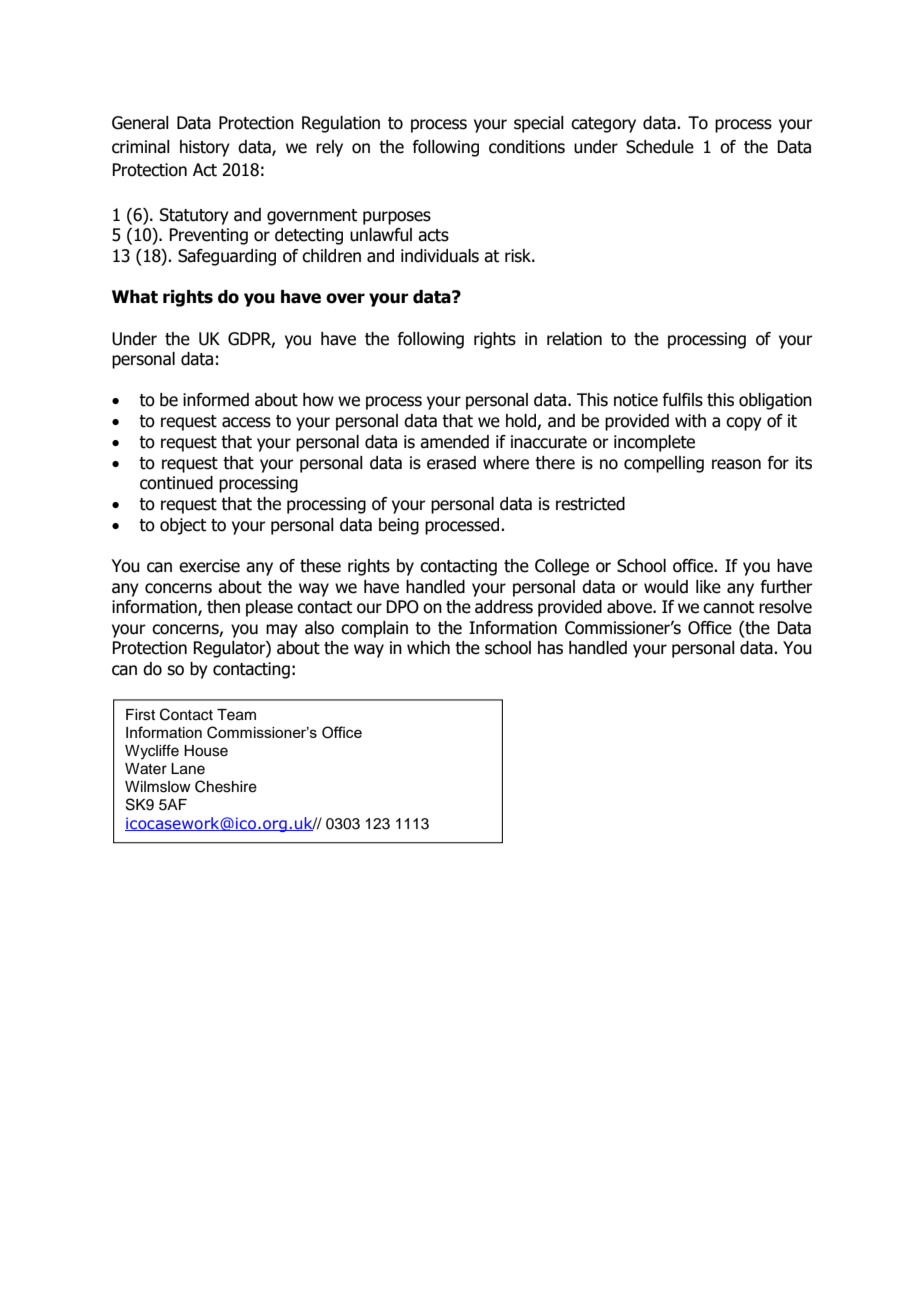 This page has width=924, height=1308. I want to click on conditions, so click(527, 147).
